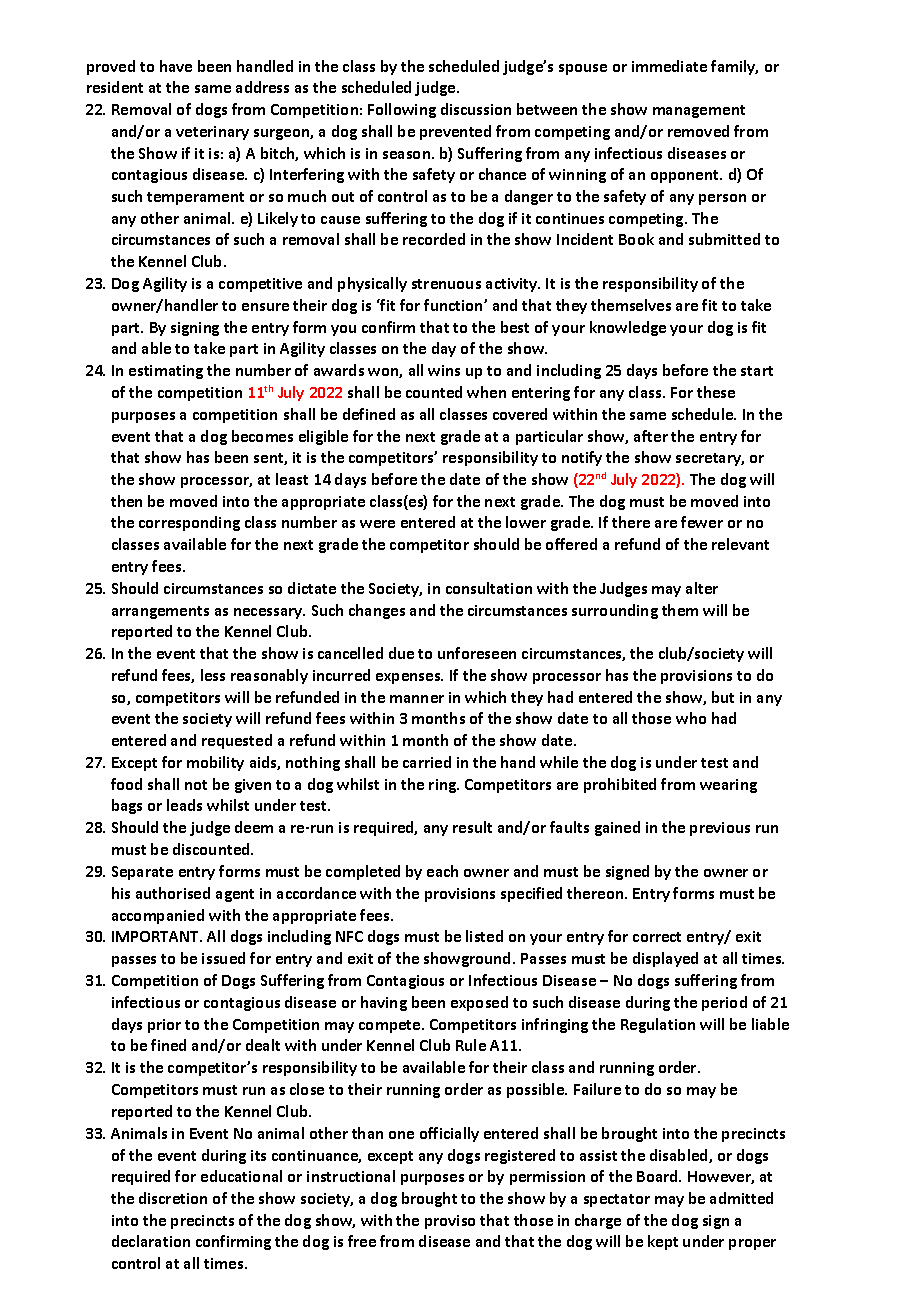 This image has width=924, height=1308. I want to click on listed, so click(484, 936).
